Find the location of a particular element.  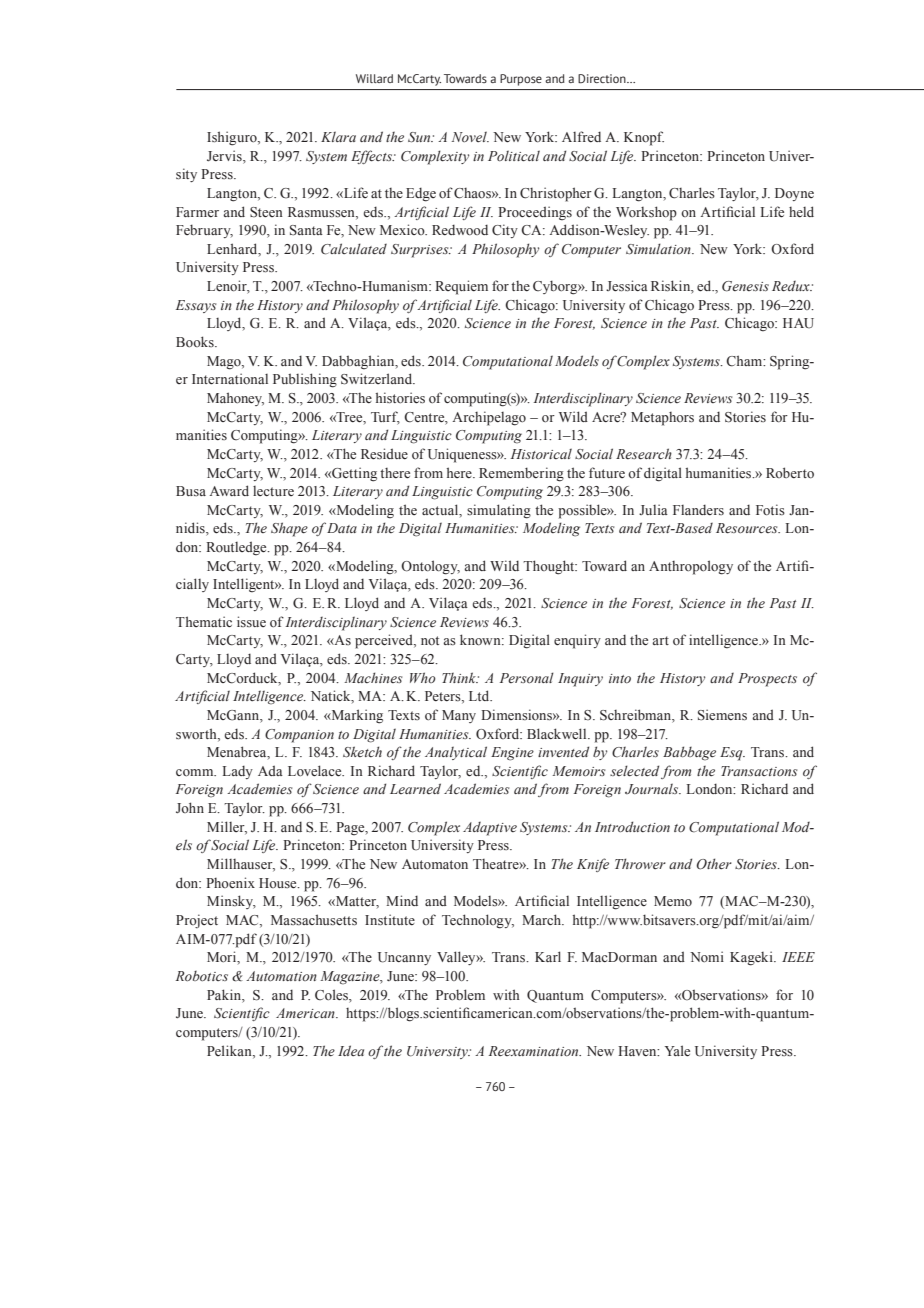

Genesis is located at coordinates (745, 286).
